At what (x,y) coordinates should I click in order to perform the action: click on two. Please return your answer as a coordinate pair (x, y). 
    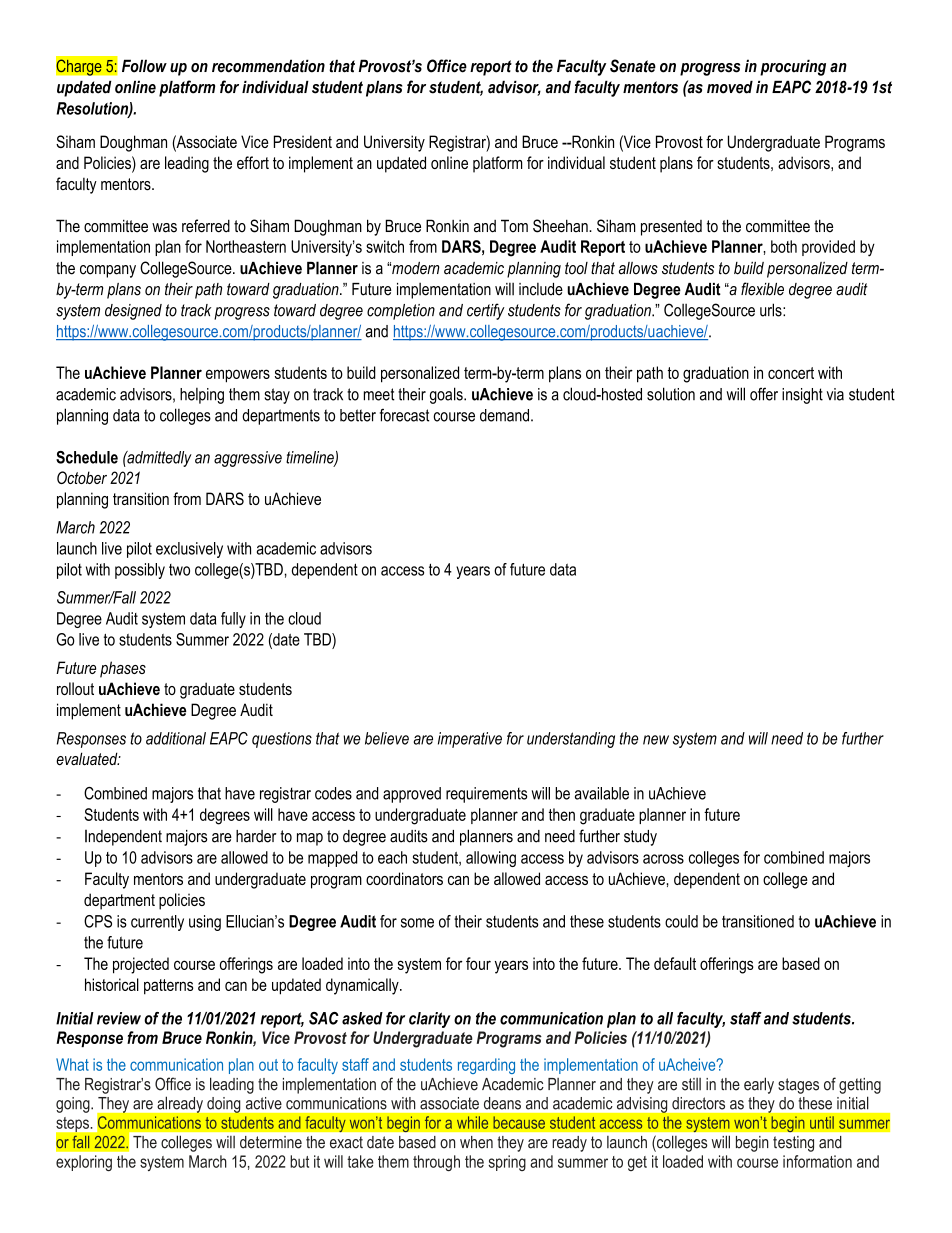
    Looking at the image, I should click on (179, 570).
